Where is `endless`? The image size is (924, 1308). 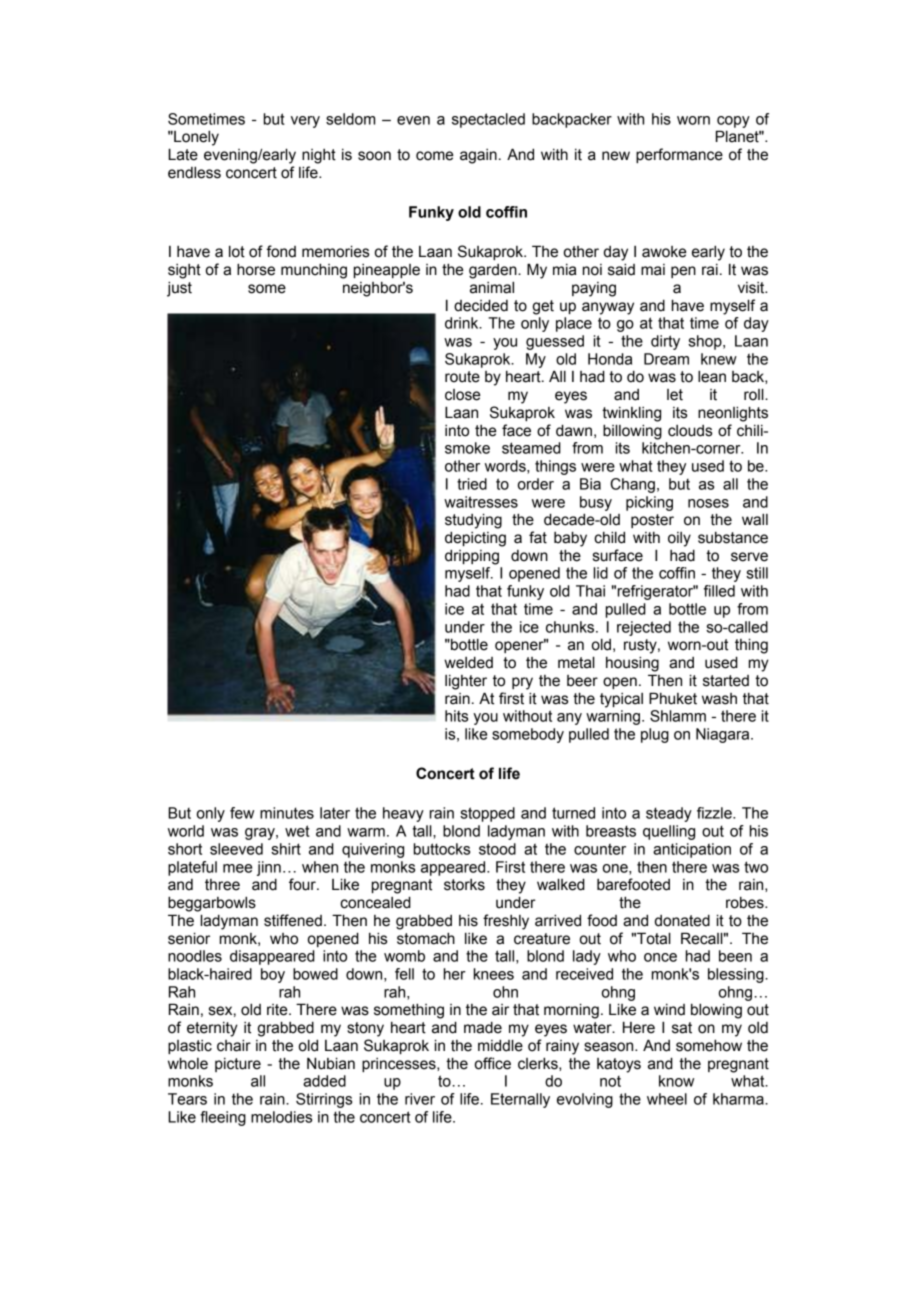 endless is located at coordinates (194, 172).
